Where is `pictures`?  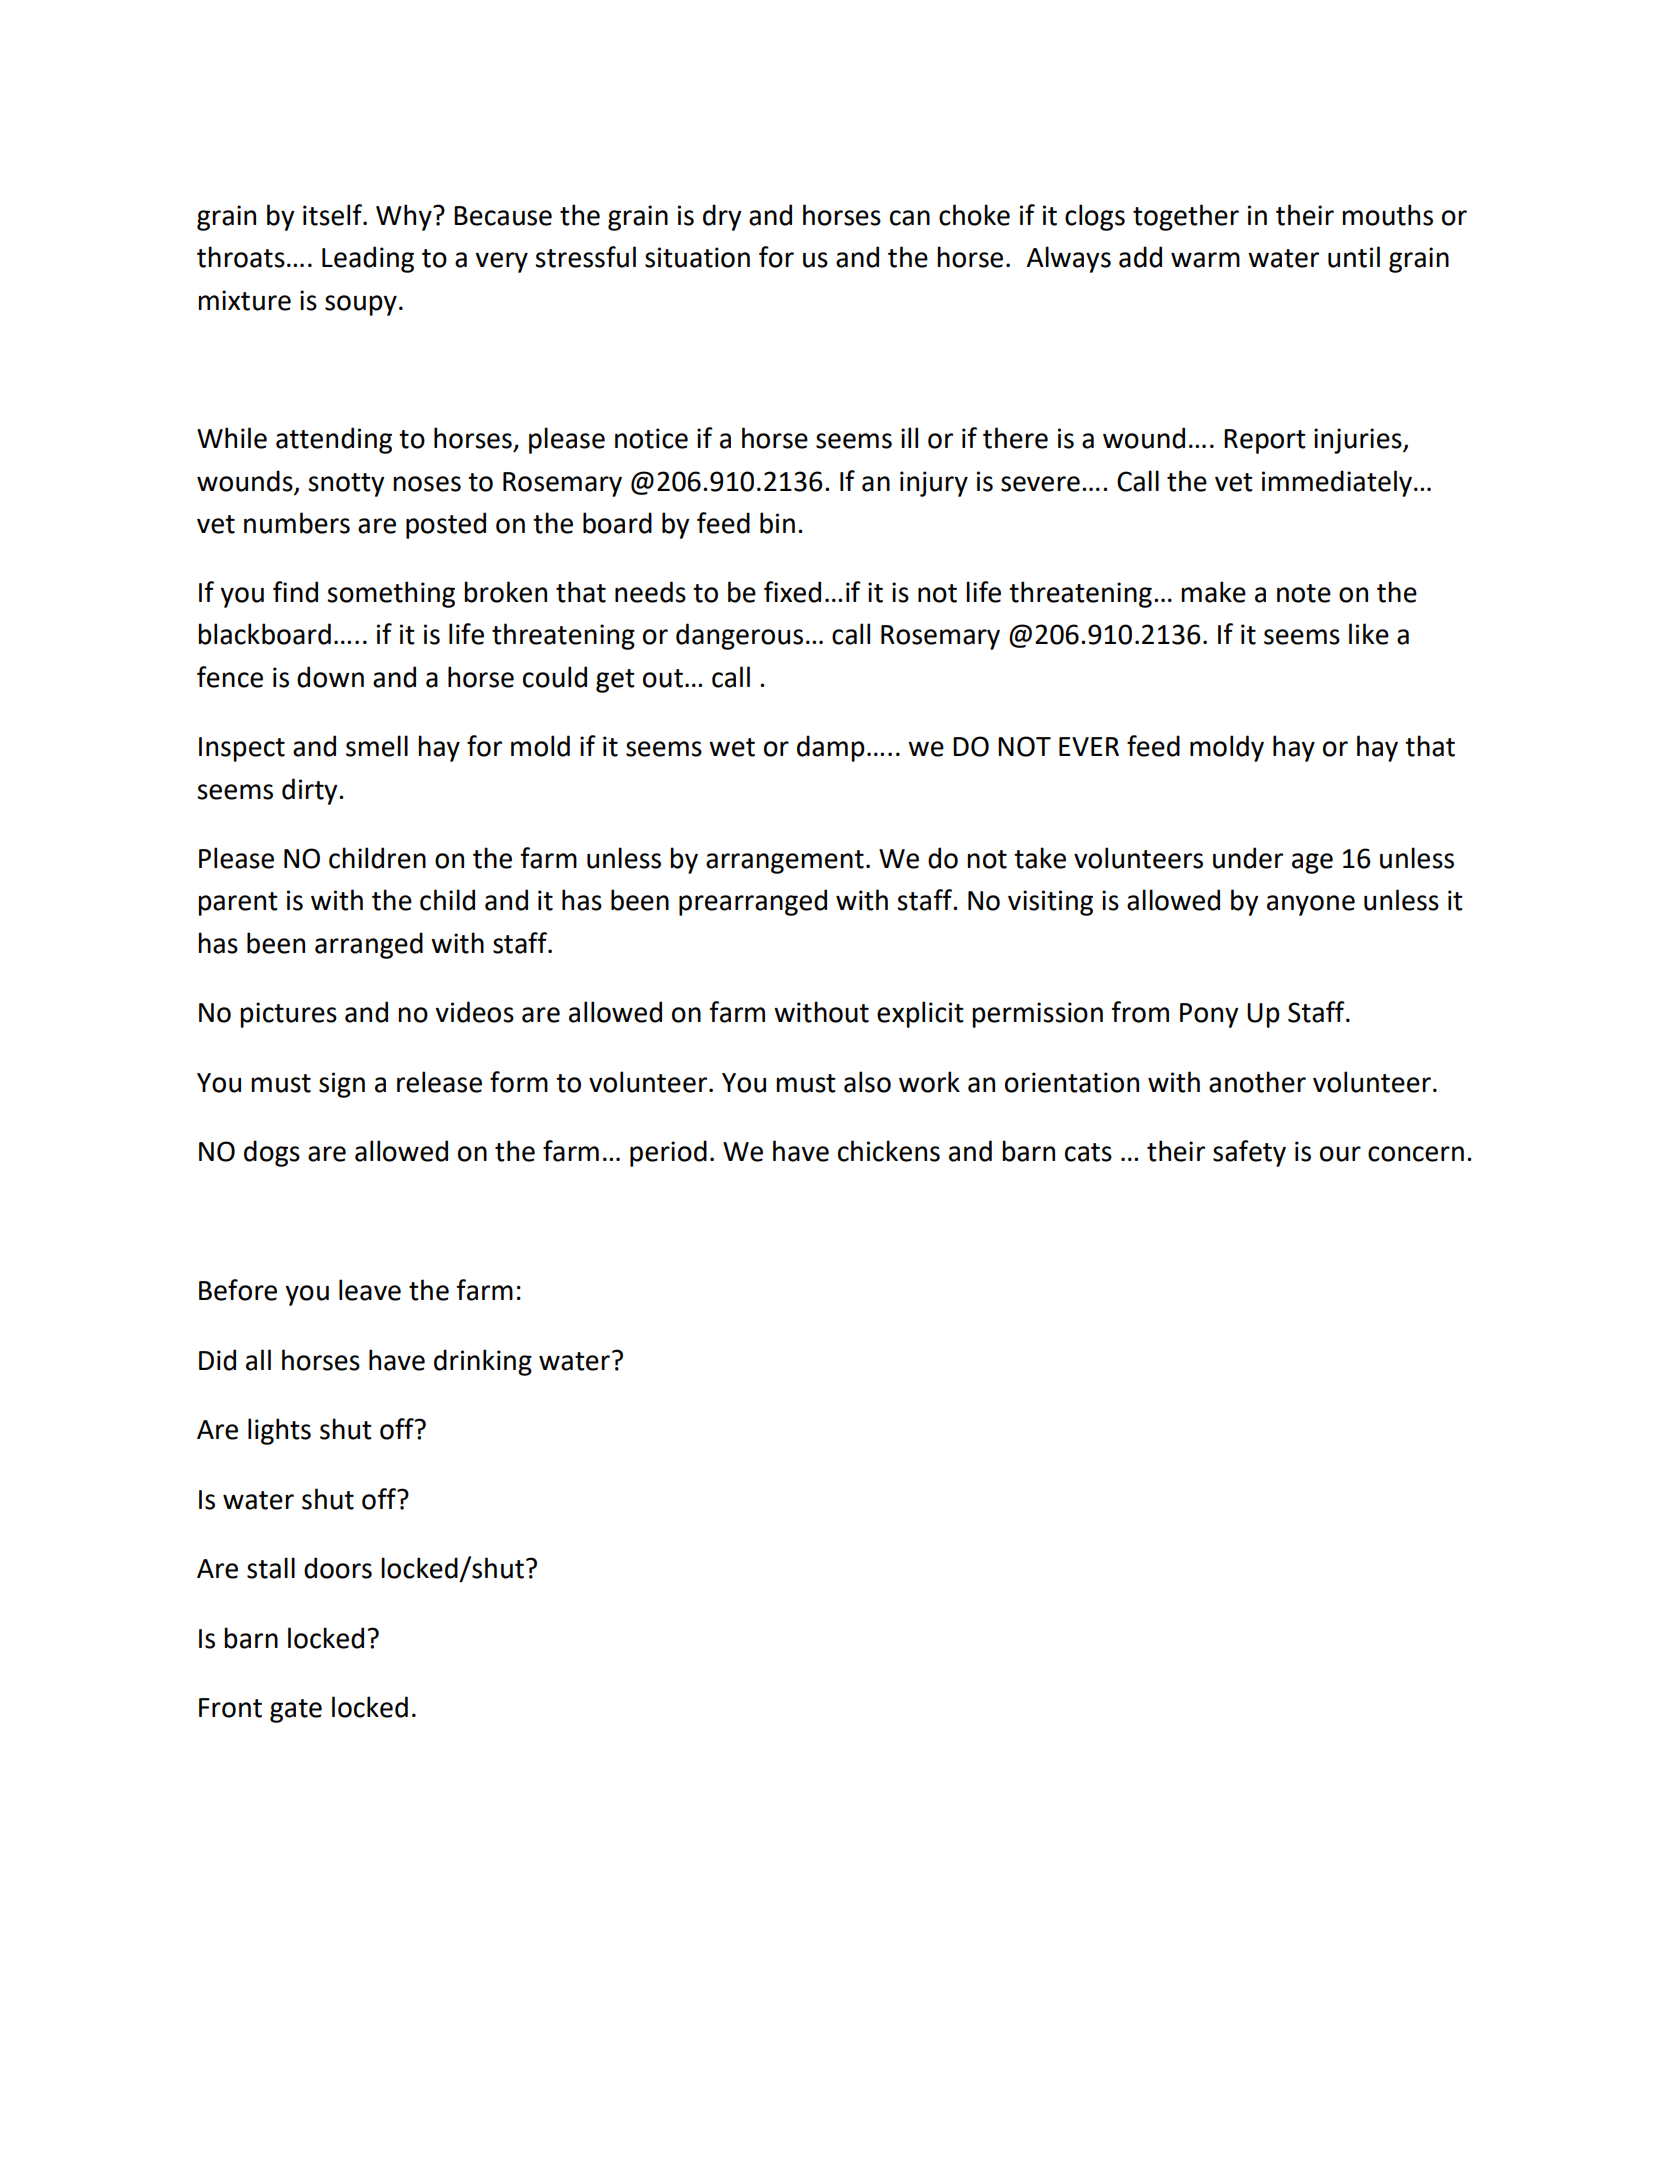 pictures is located at coordinates (288, 1015).
